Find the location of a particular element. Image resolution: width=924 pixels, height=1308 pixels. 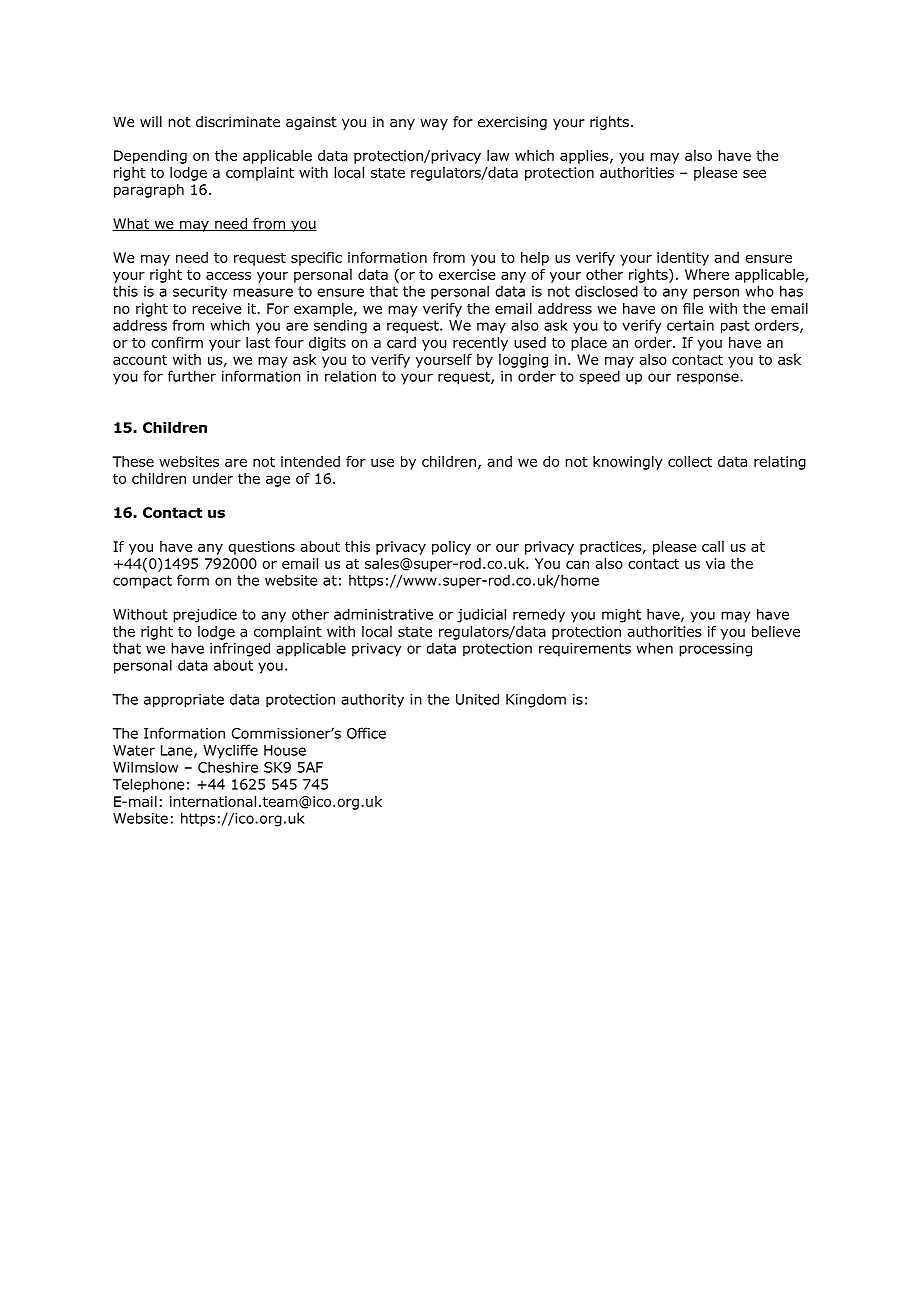

Cheshire is located at coordinates (228, 767).
